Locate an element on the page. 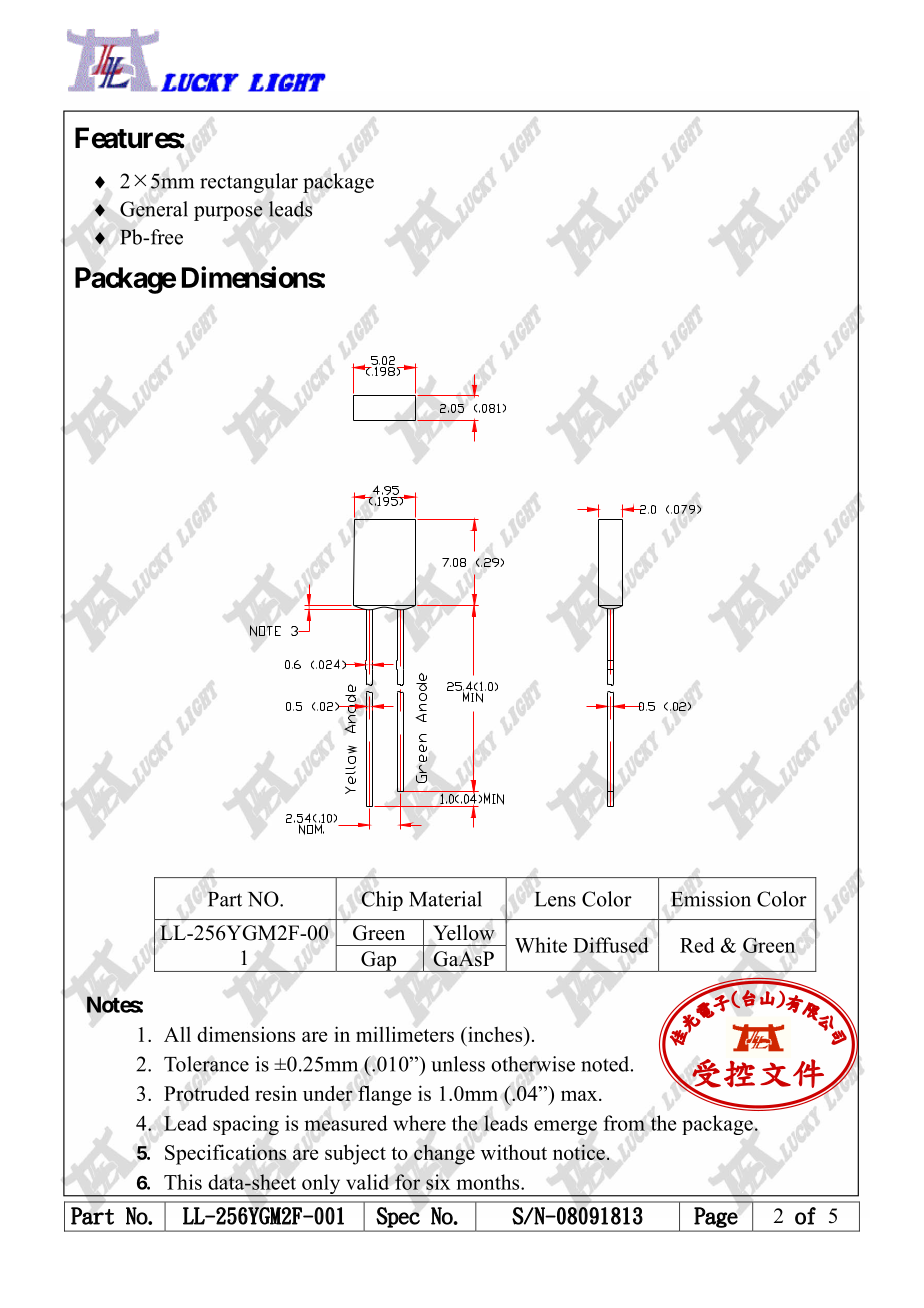 Image resolution: width=924 pixels, height=1308 pixels. purpose is located at coordinates (228, 213).
